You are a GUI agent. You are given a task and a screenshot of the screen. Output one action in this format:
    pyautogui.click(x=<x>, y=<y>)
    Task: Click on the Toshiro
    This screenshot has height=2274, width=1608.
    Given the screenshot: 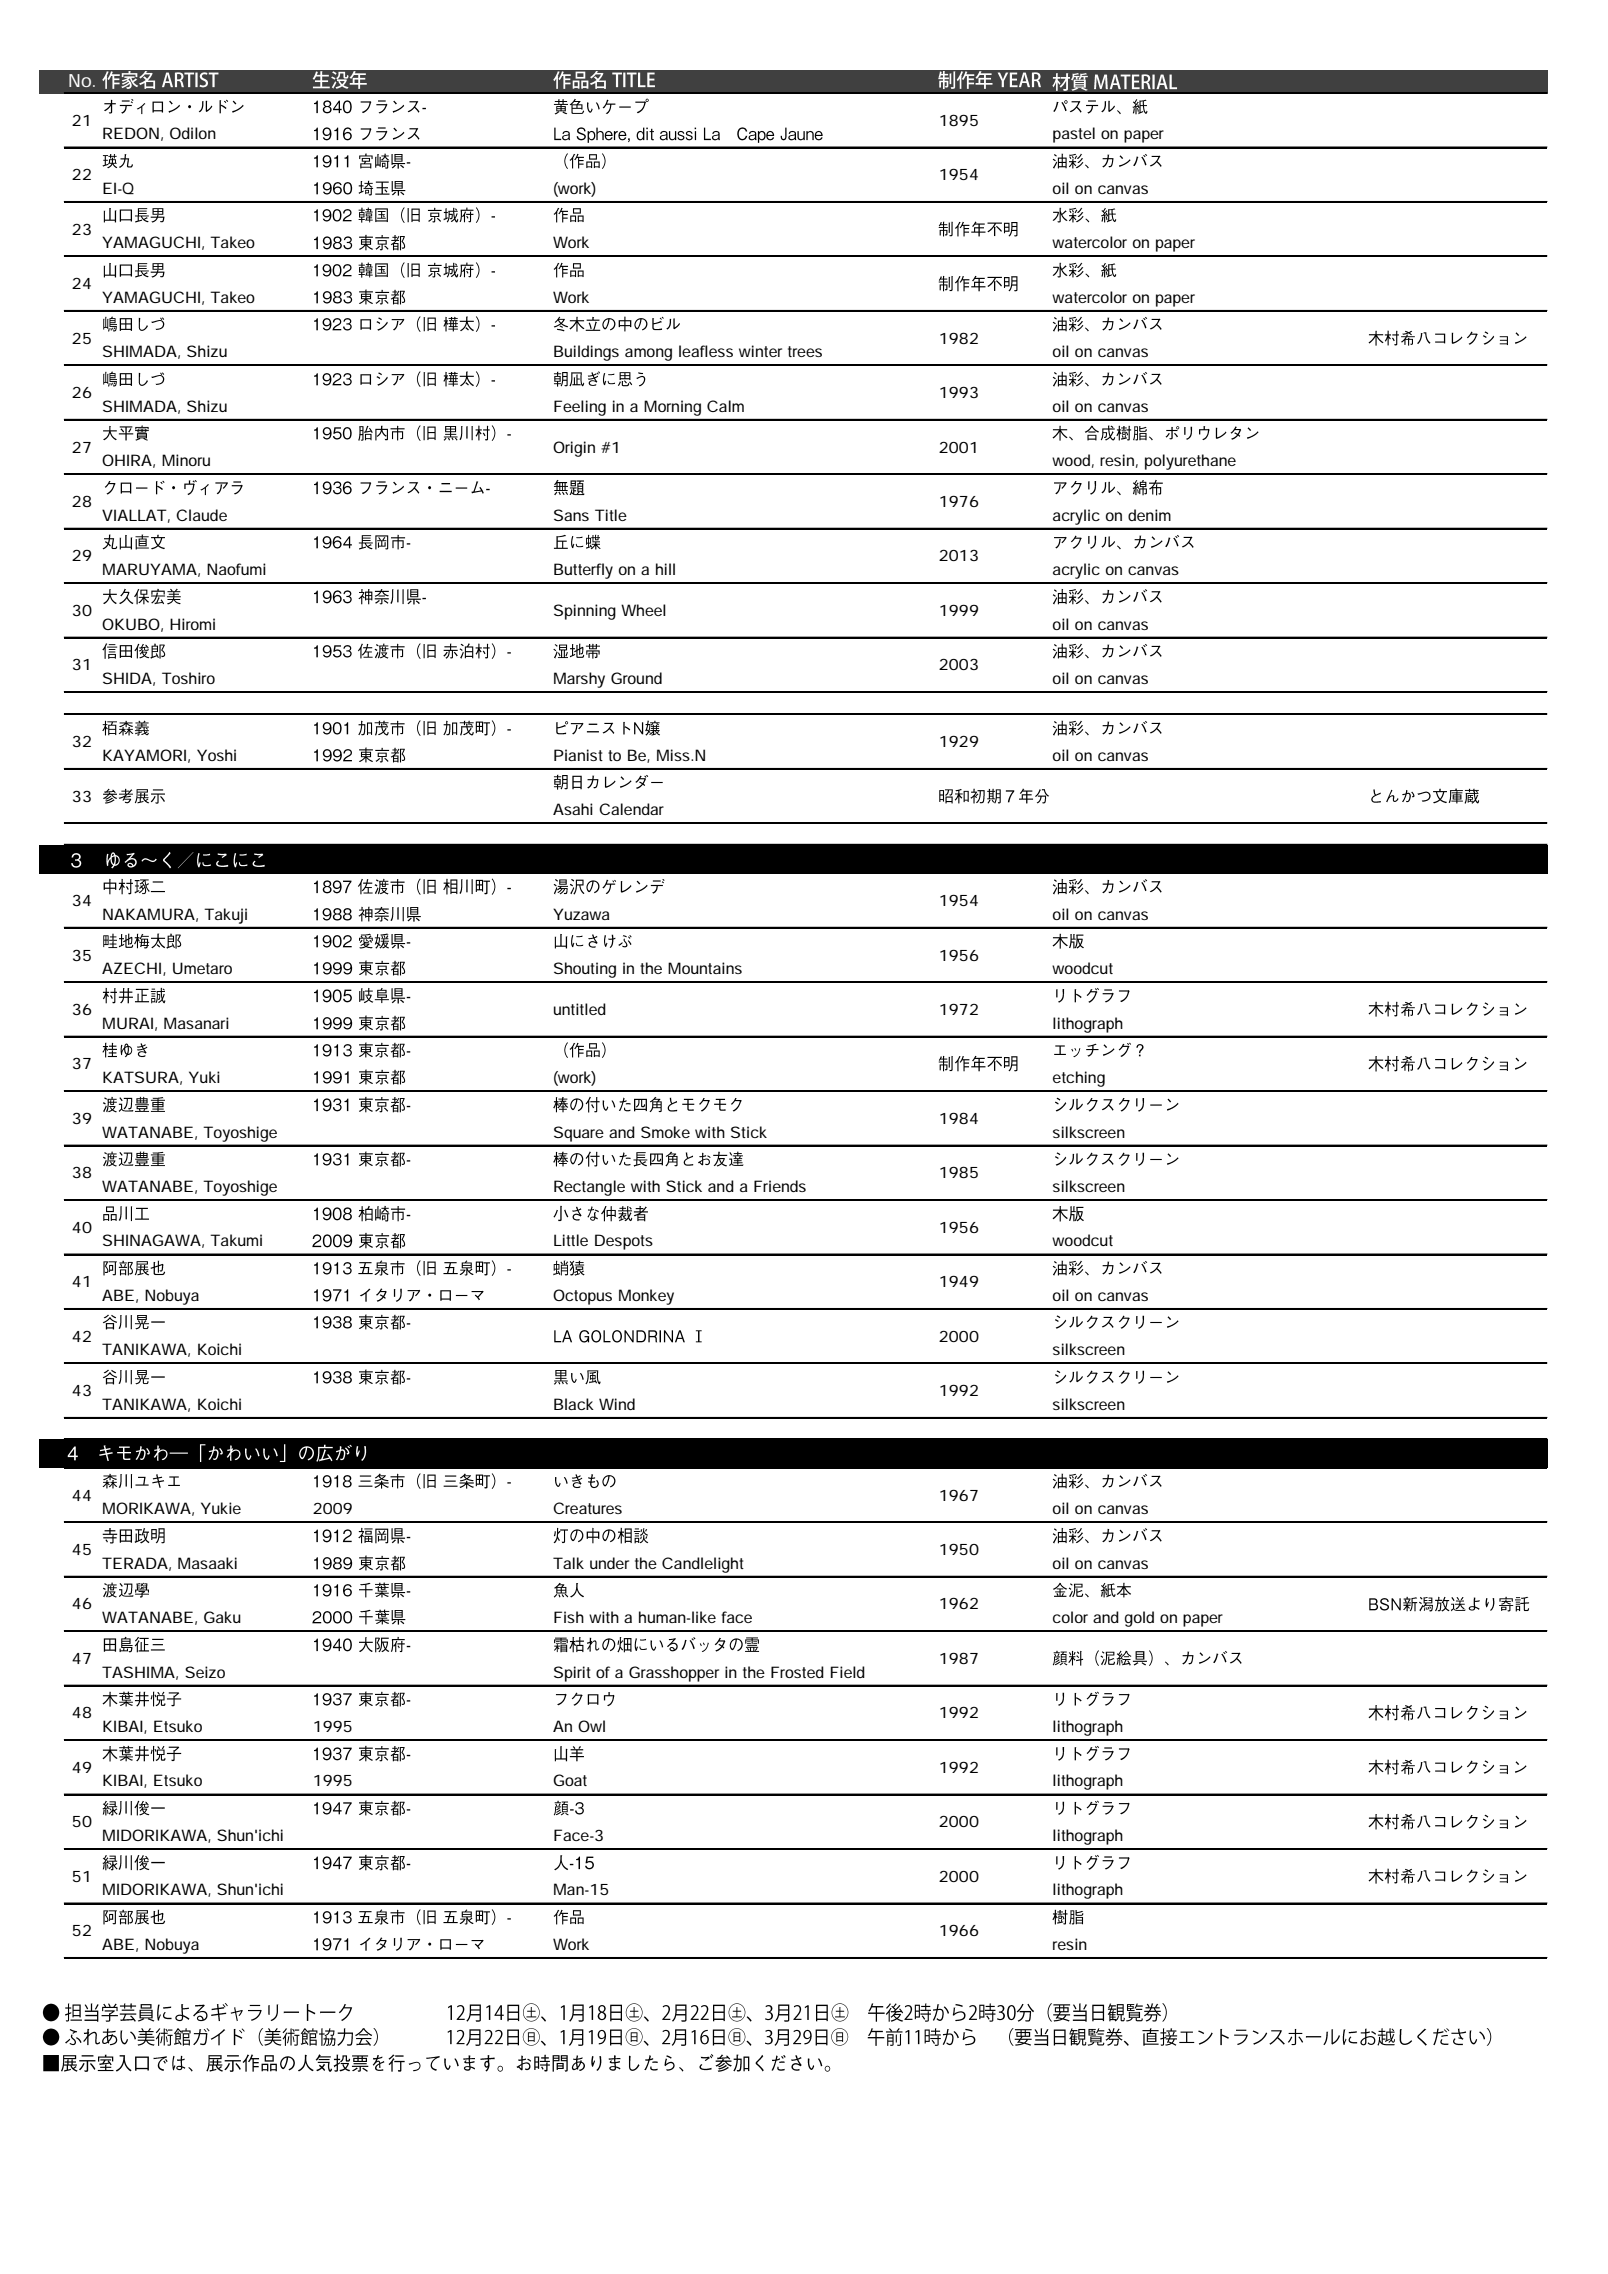 What is the action you would take?
    pyautogui.click(x=188, y=678)
